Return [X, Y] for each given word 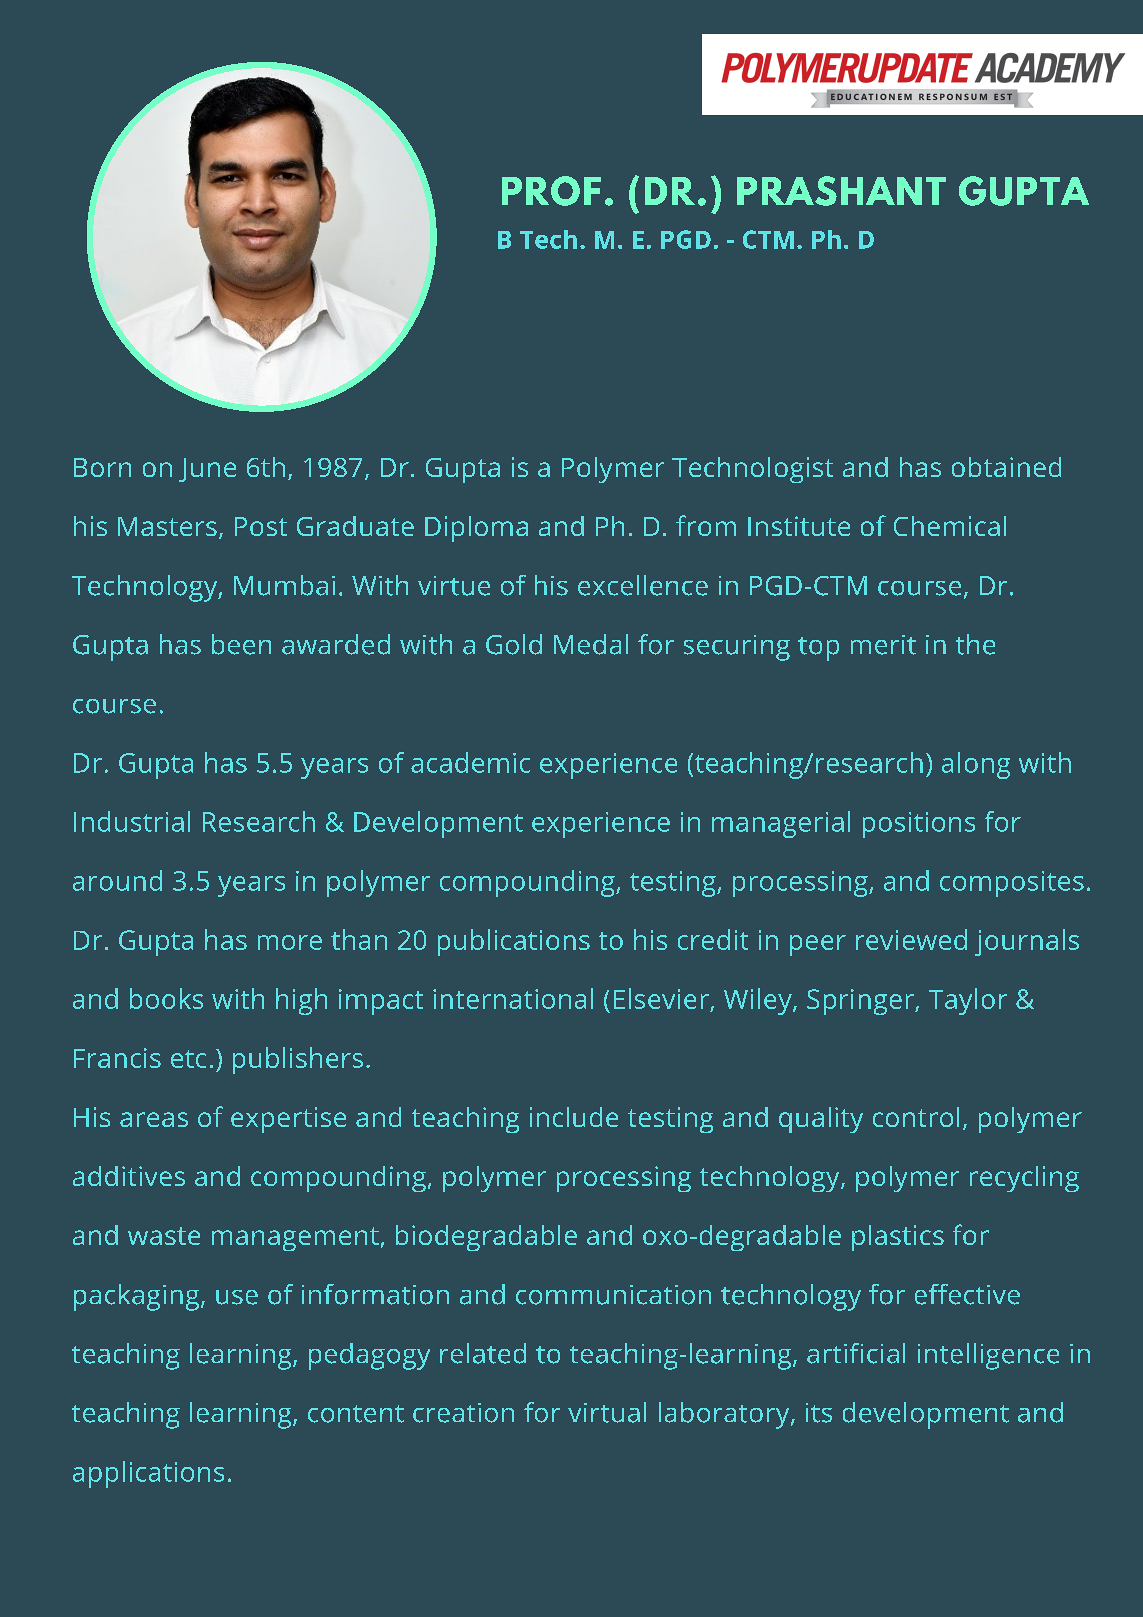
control [916, 1117]
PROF [551, 191]
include [574, 1117]
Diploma [476, 529]
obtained [1006, 467]
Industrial [132, 821]
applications [148, 1474]
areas [154, 1119]
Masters [167, 526]
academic [470, 762]
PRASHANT [841, 191]
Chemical [950, 526]
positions [919, 825]
